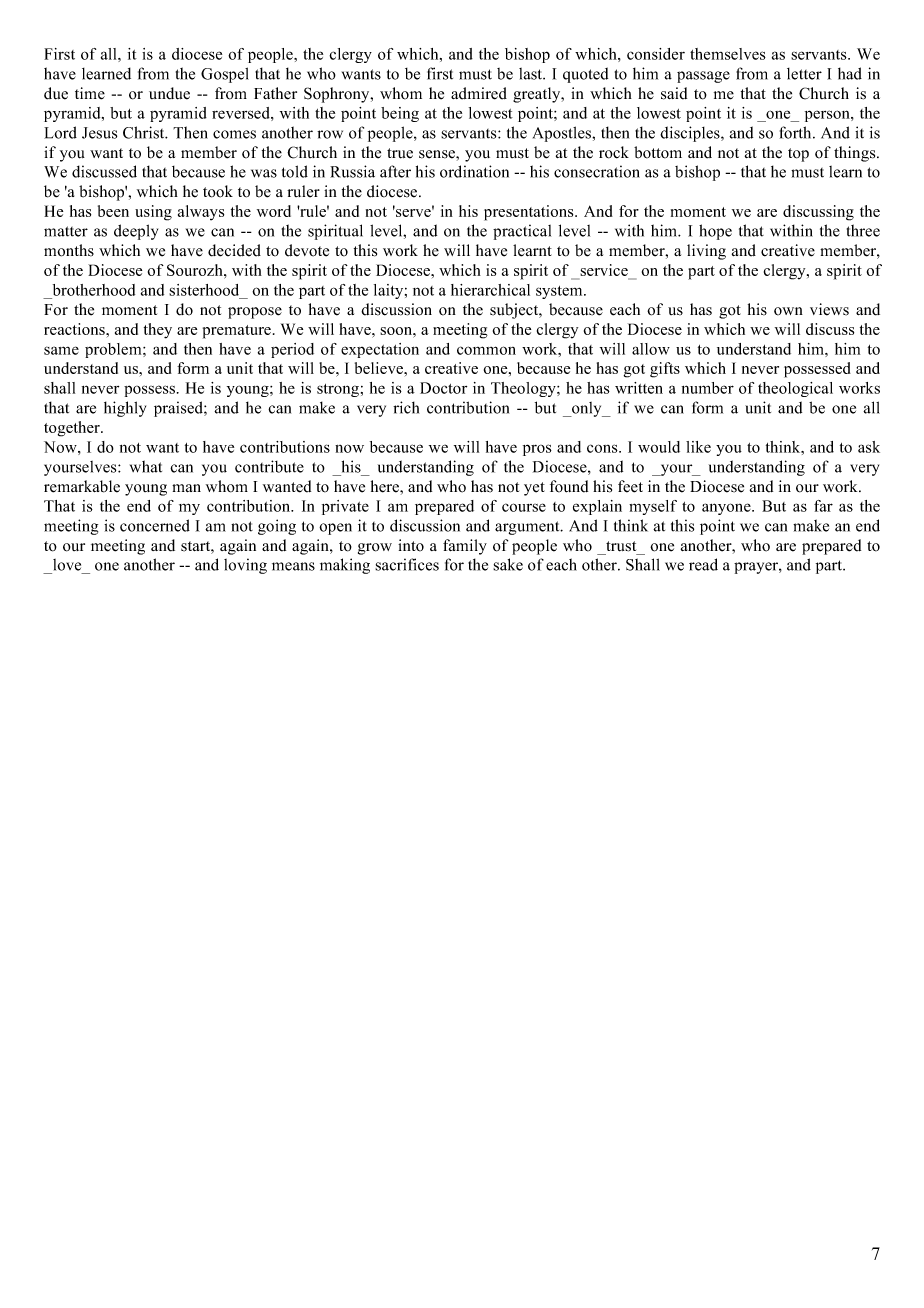 The image size is (924, 1308). What do you see at coordinates (465, 547) in the image?
I see `family` at bounding box center [465, 547].
